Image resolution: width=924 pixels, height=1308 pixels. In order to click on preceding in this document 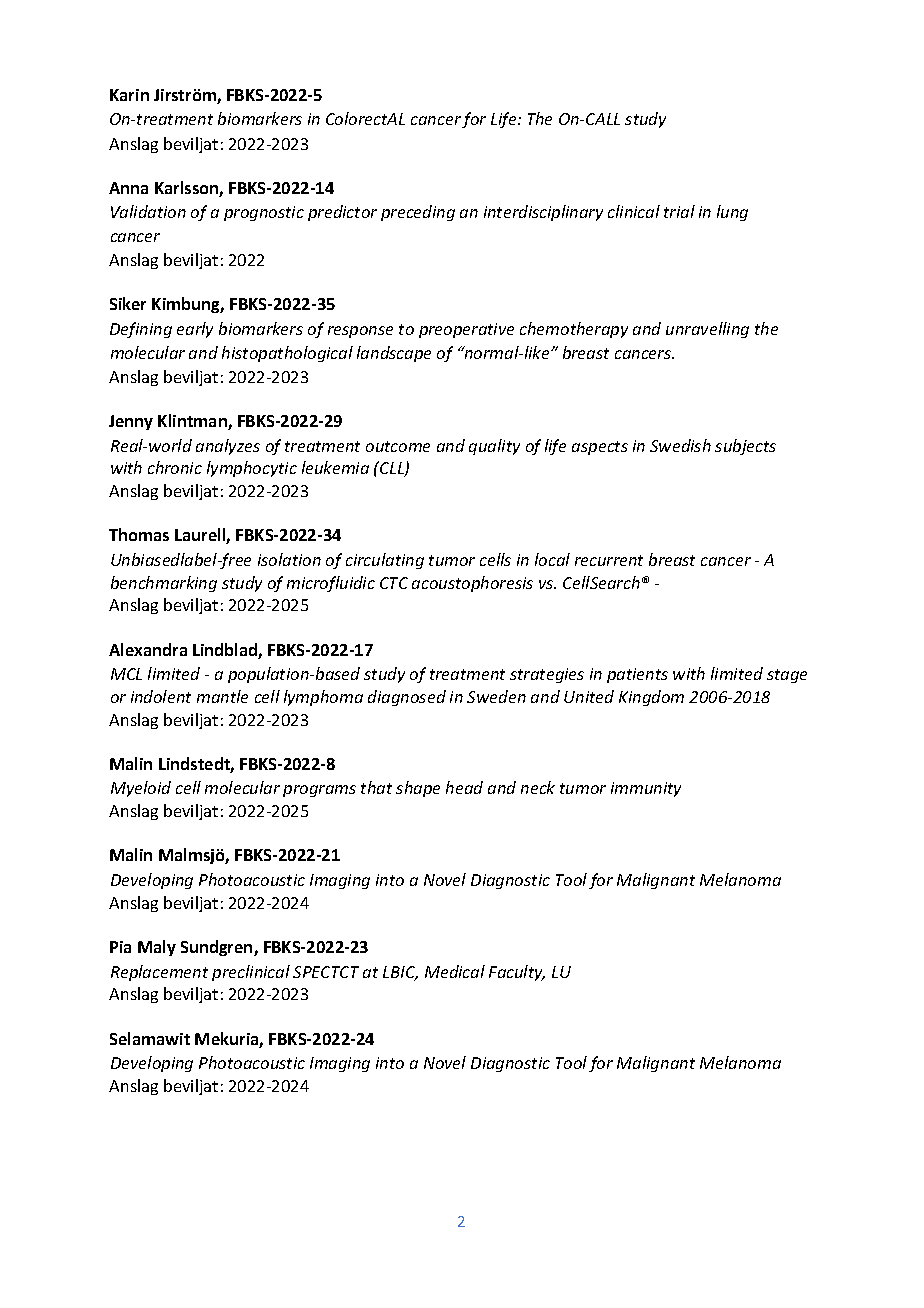, I will do `click(418, 213)`.
